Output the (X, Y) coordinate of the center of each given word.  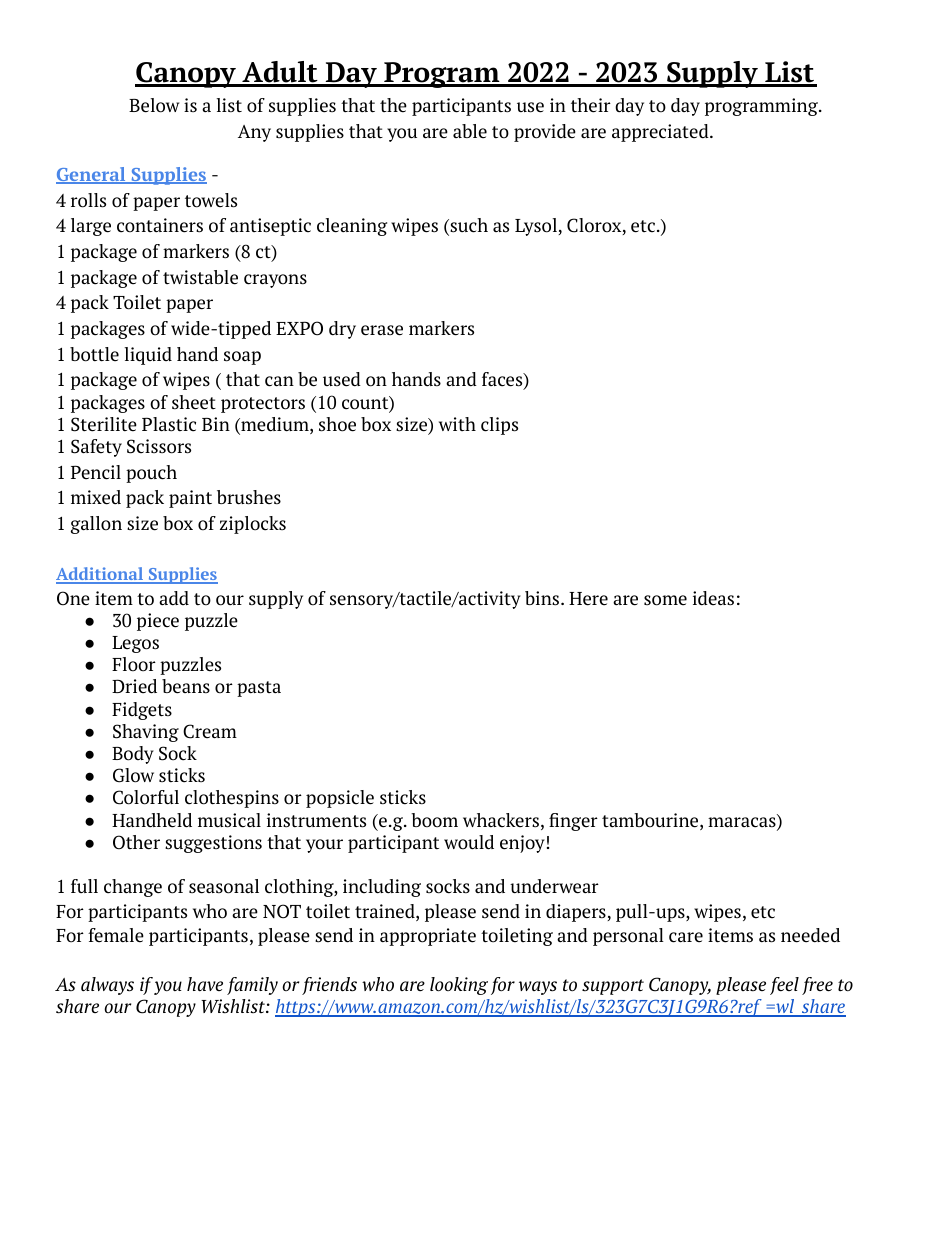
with (457, 424)
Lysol (536, 227)
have (205, 984)
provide (545, 133)
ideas (713, 598)
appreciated (661, 133)
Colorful (146, 797)
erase (382, 330)
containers (160, 225)
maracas (743, 822)
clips (499, 426)
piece (158, 622)
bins (543, 598)
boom (434, 820)
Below (154, 105)
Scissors (159, 446)
